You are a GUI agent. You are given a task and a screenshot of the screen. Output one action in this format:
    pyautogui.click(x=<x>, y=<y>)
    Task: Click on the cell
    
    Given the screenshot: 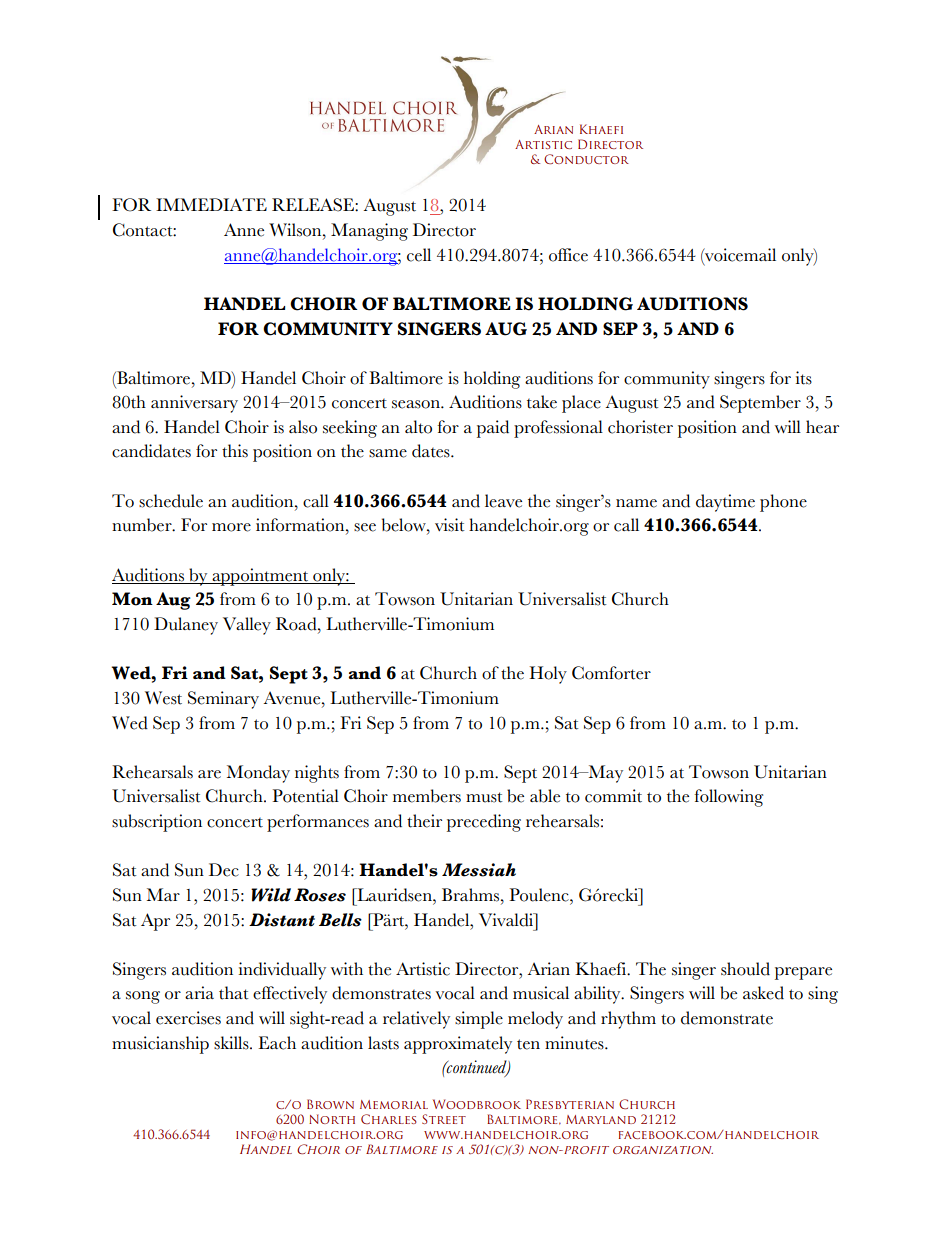 What is the action you would take?
    pyautogui.click(x=419, y=255)
